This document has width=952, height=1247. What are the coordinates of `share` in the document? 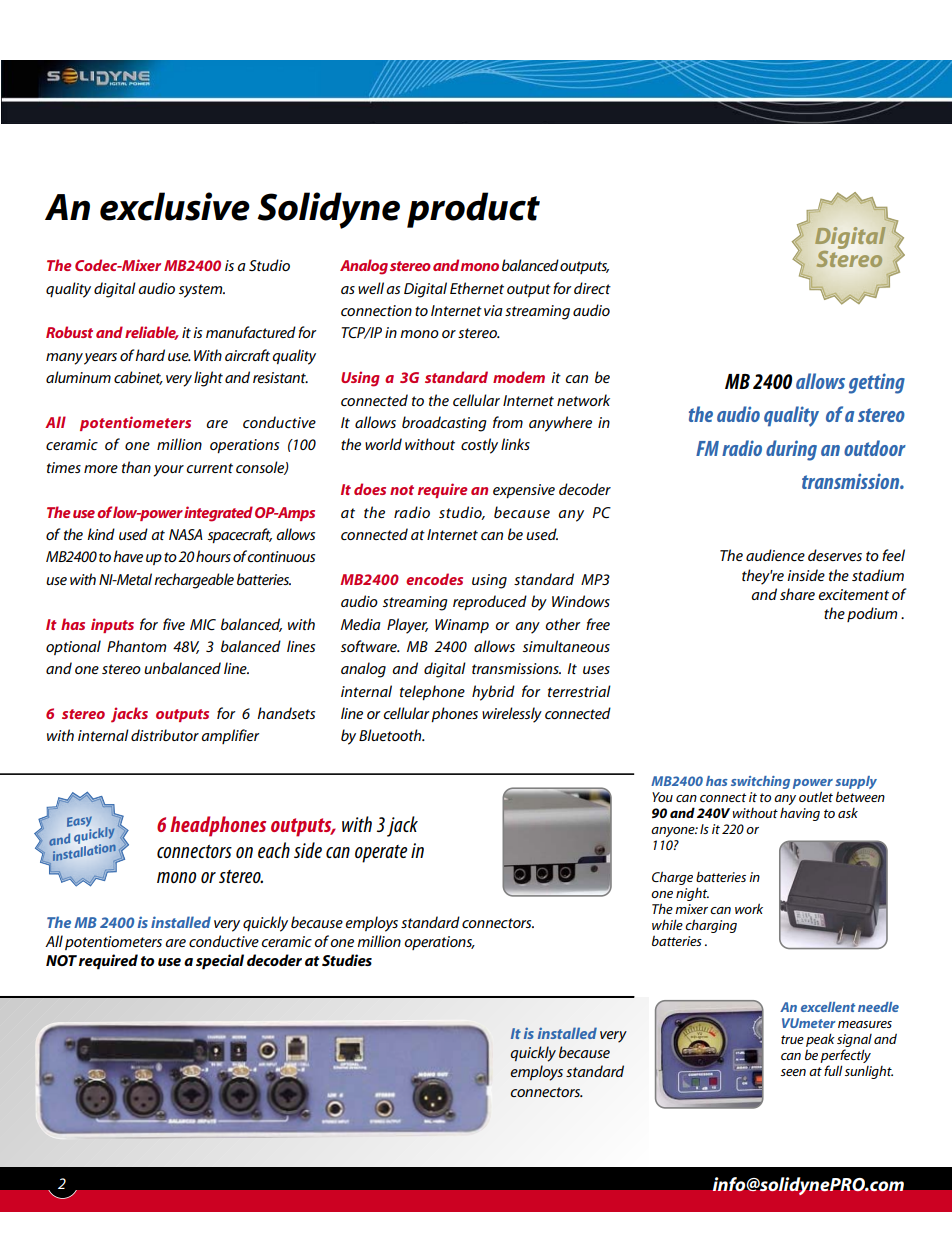 It's located at (797, 594).
